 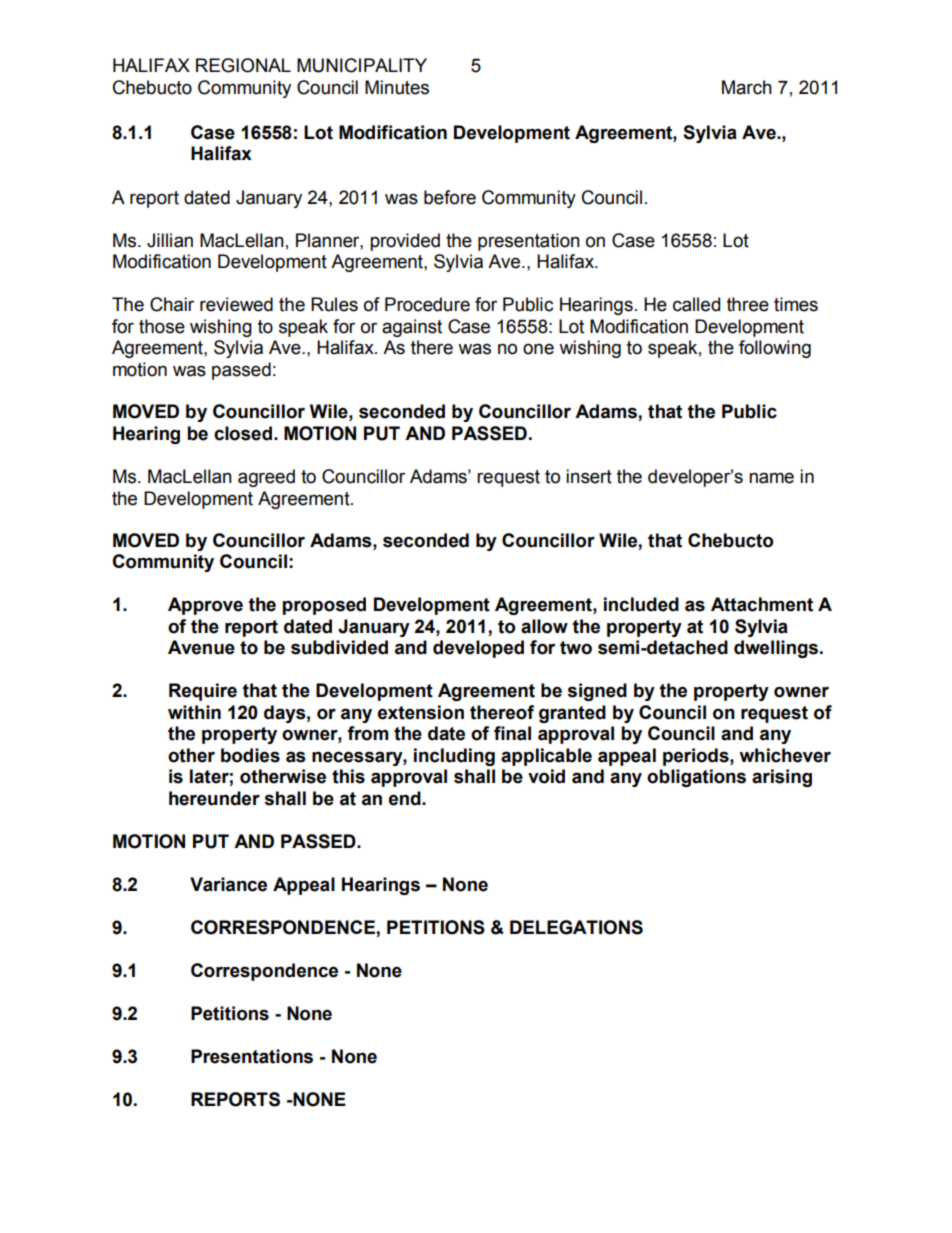 I want to click on obligations, so click(x=696, y=778).
